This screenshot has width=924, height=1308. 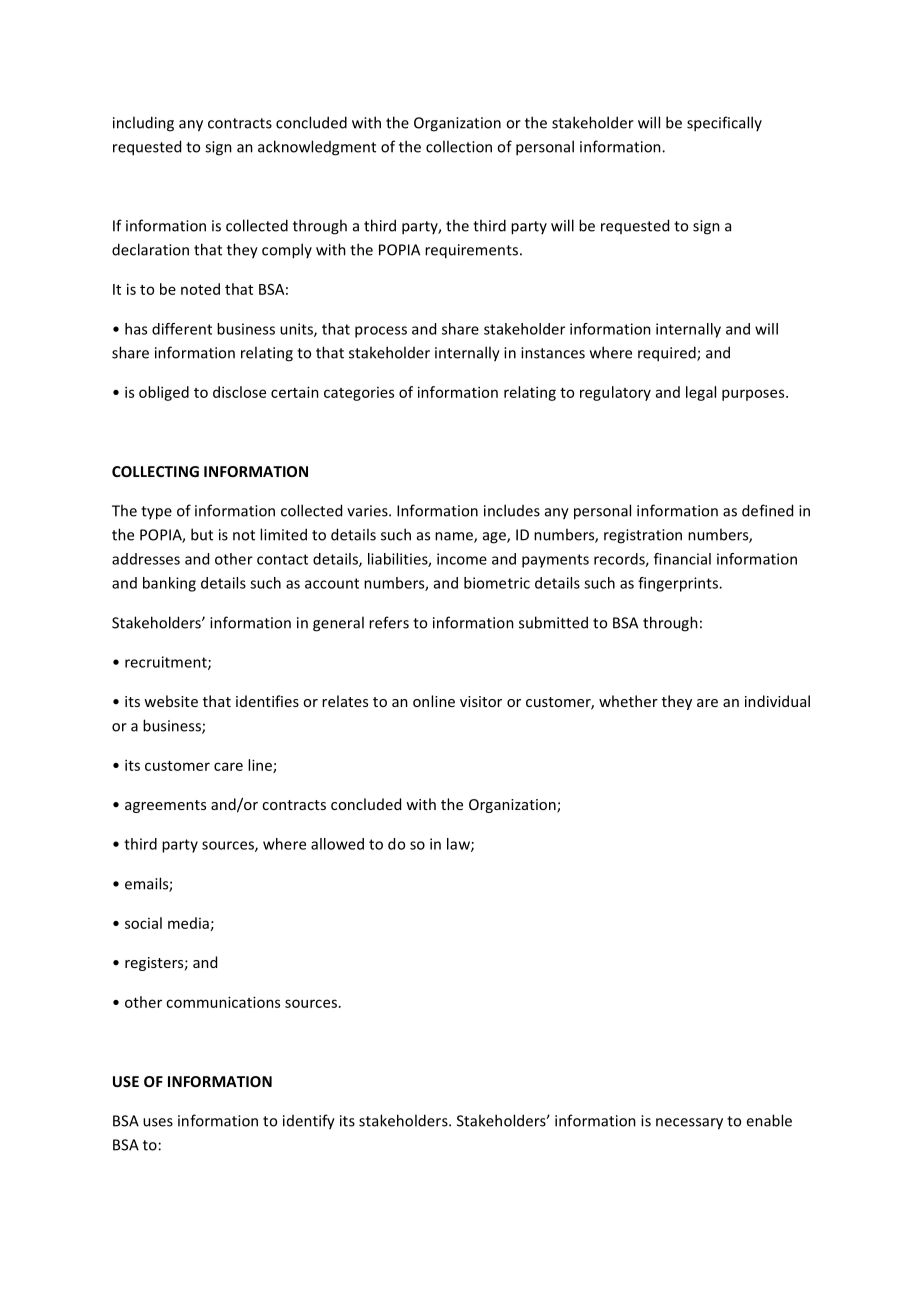 What do you see at coordinates (169, 584) in the screenshot?
I see `banking` at bounding box center [169, 584].
